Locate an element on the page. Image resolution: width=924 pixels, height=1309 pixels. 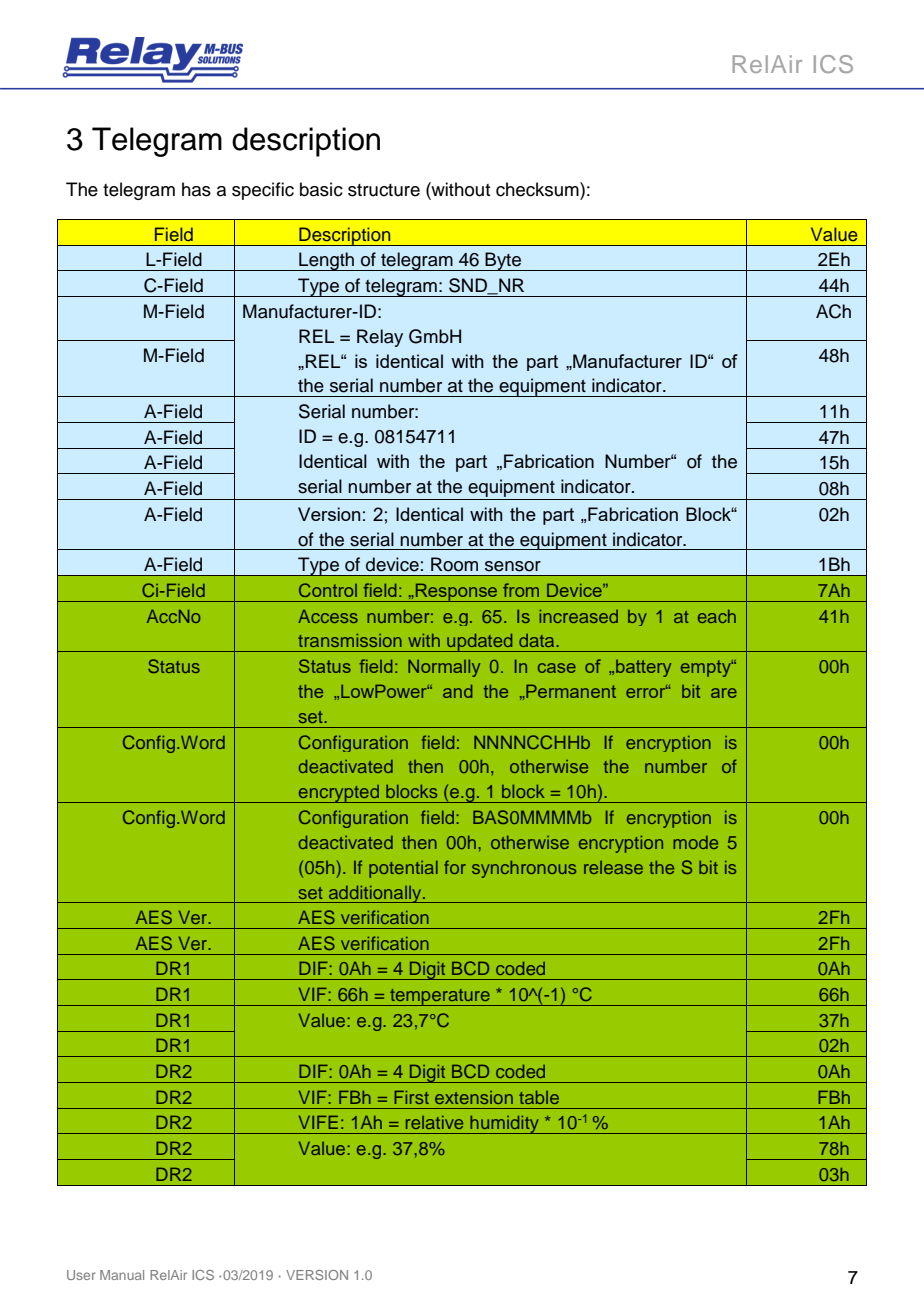
First is located at coordinates (411, 1097).
